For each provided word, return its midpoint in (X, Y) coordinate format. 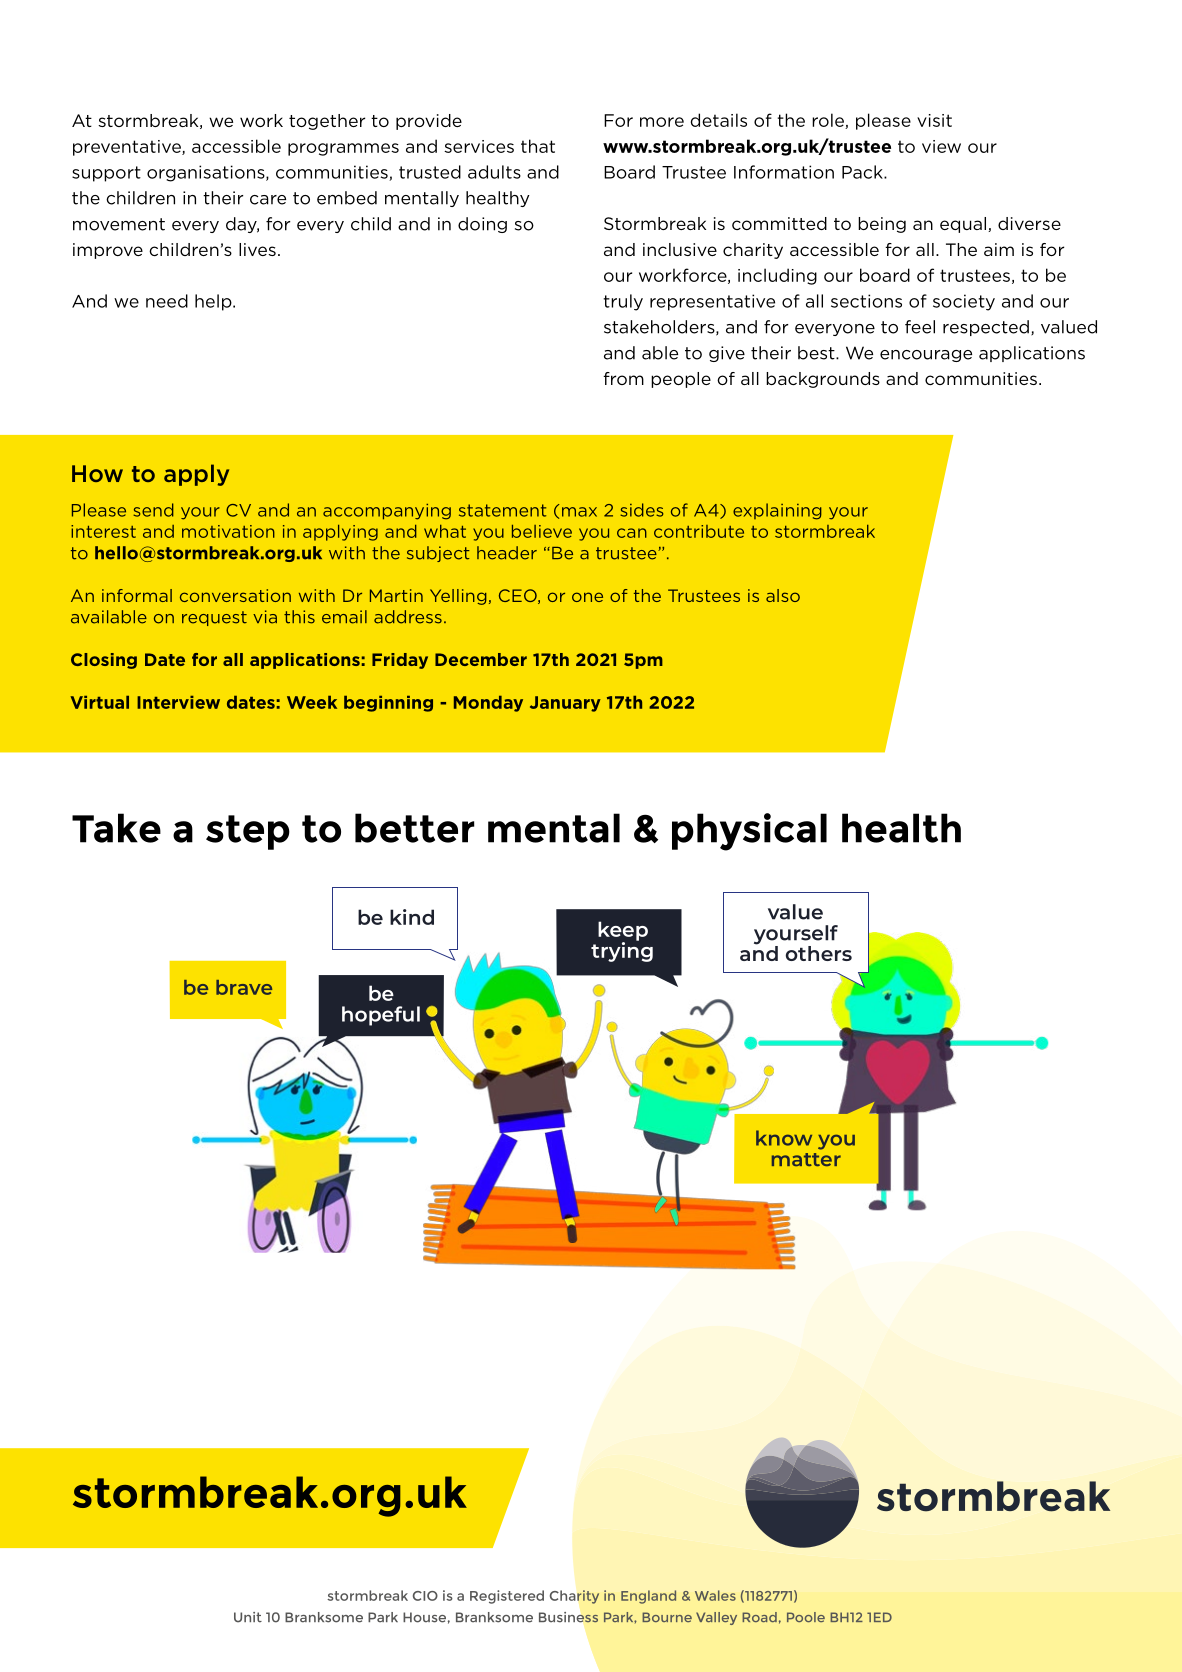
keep (623, 932)
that (538, 146)
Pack (863, 172)
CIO (425, 1596)
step (248, 832)
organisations (207, 173)
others (819, 953)
